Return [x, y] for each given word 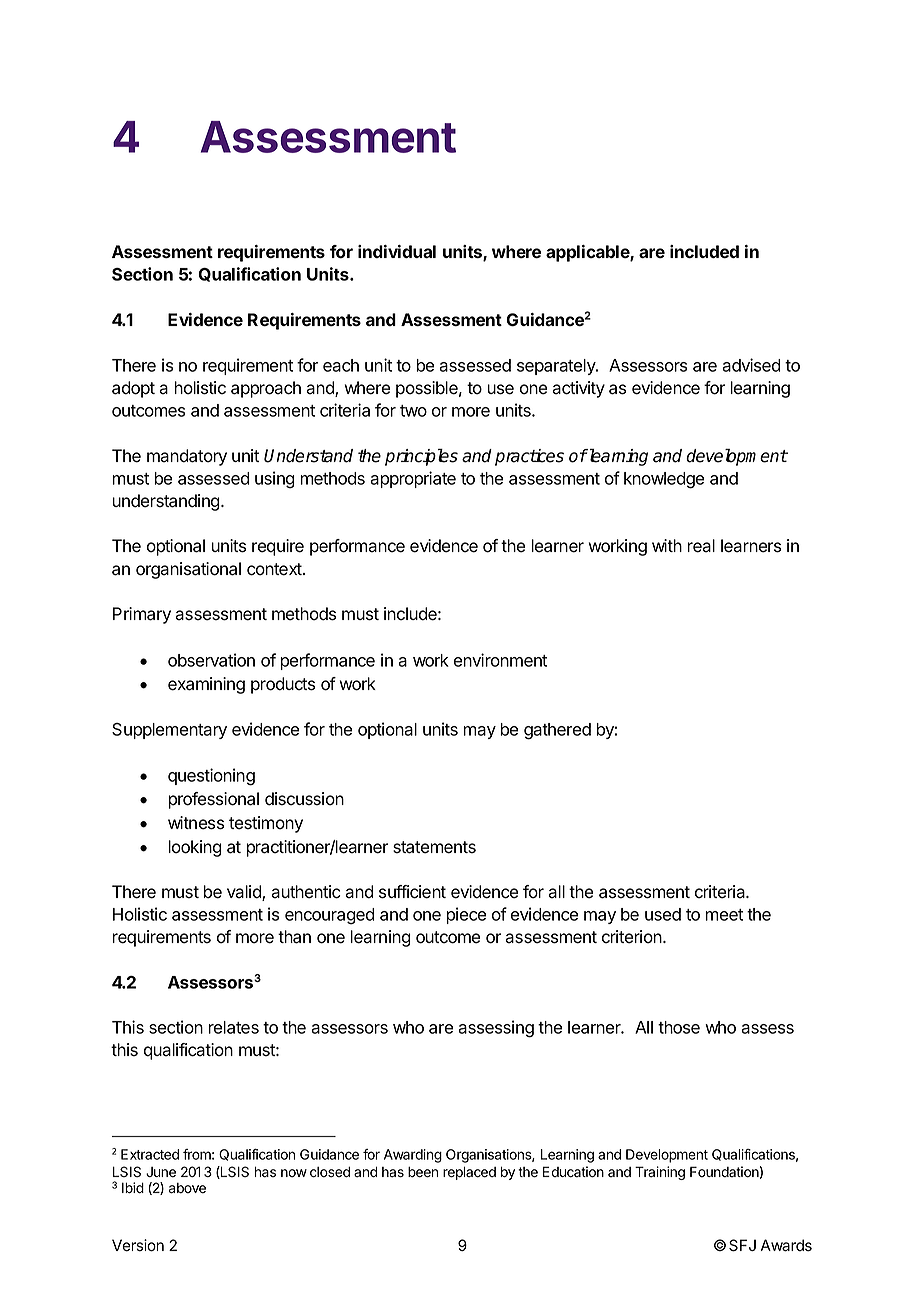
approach [266, 389]
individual [397, 251]
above [187, 1188]
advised [751, 365]
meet [724, 915]
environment [500, 660]
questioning [211, 777]
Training [660, 1173]
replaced [469, 1173]
